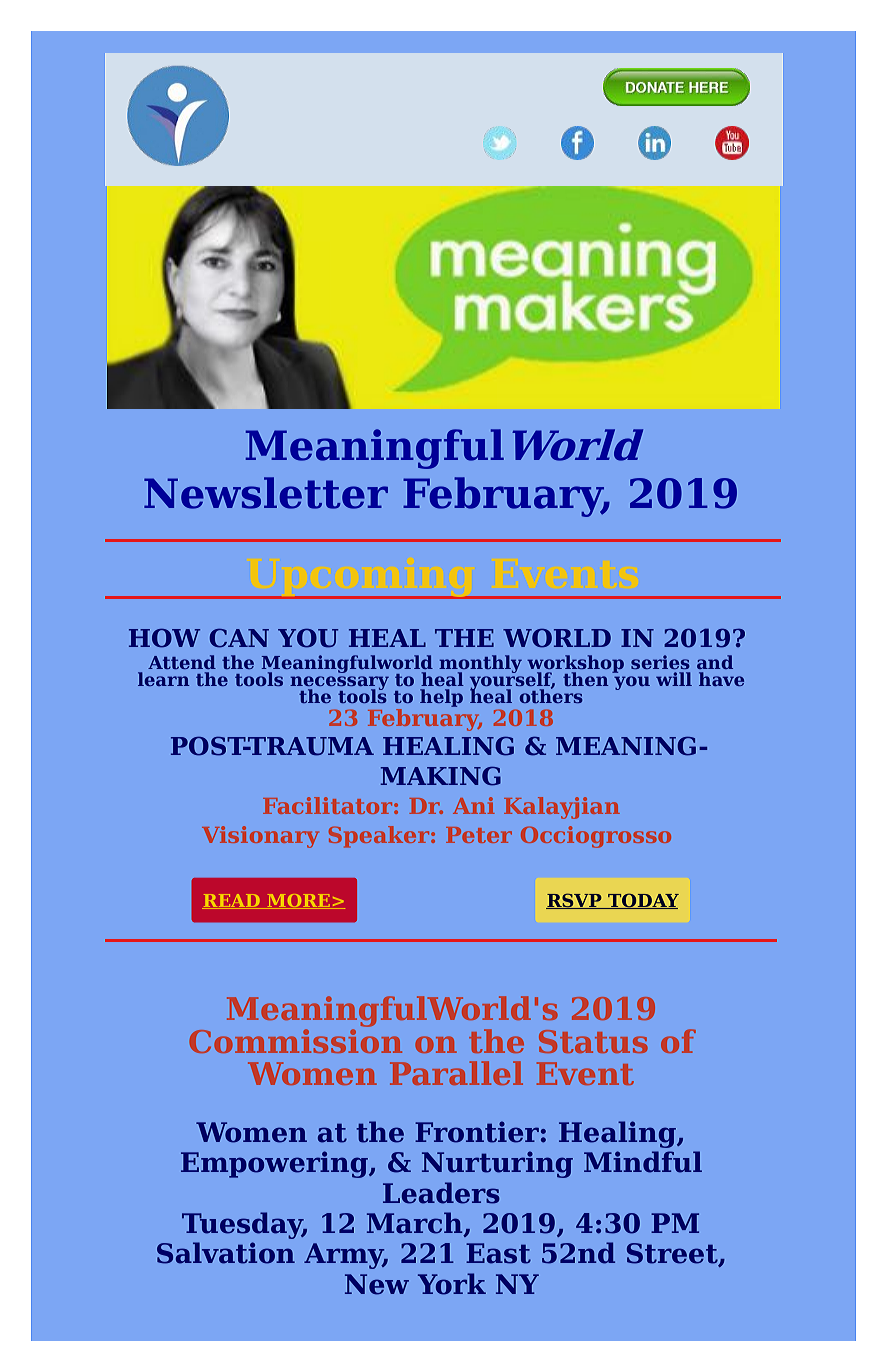  What do you see at coordinates (477, 1132) in the screenshot?
I see `Frontier` at bounding box center [477, 1132].
